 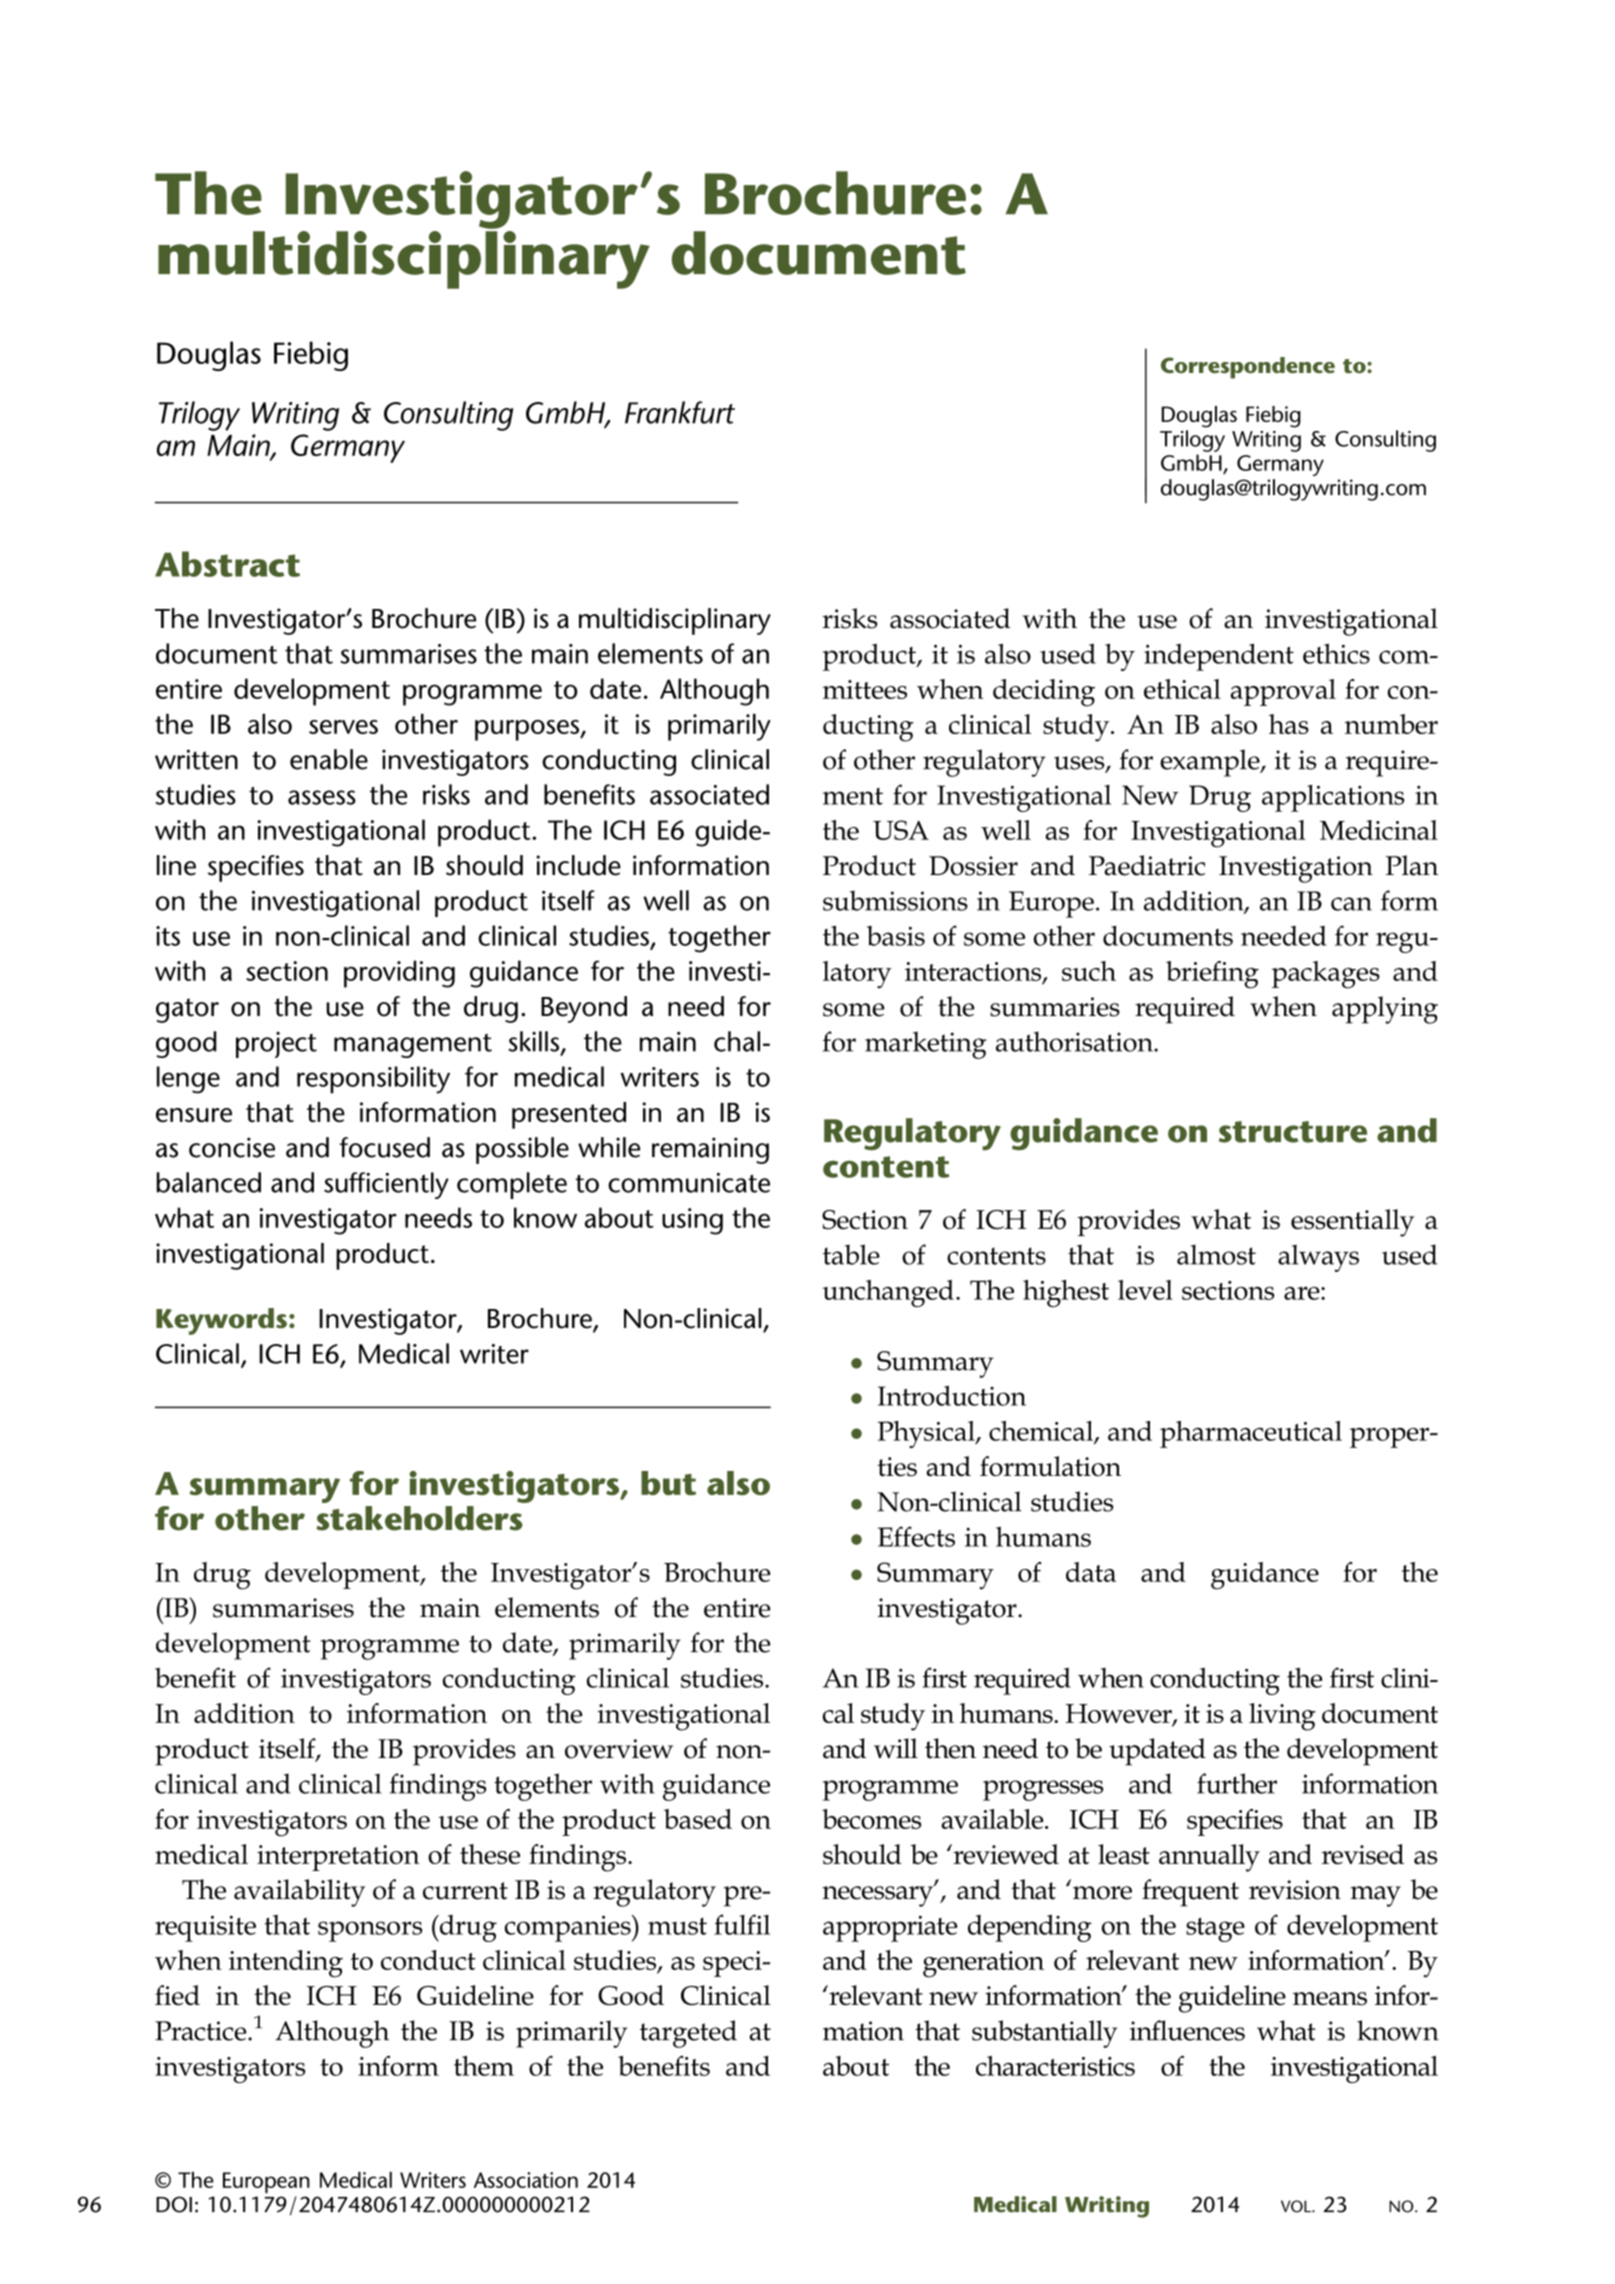 I want to click on Effects, so click(x=916, y=1536).
